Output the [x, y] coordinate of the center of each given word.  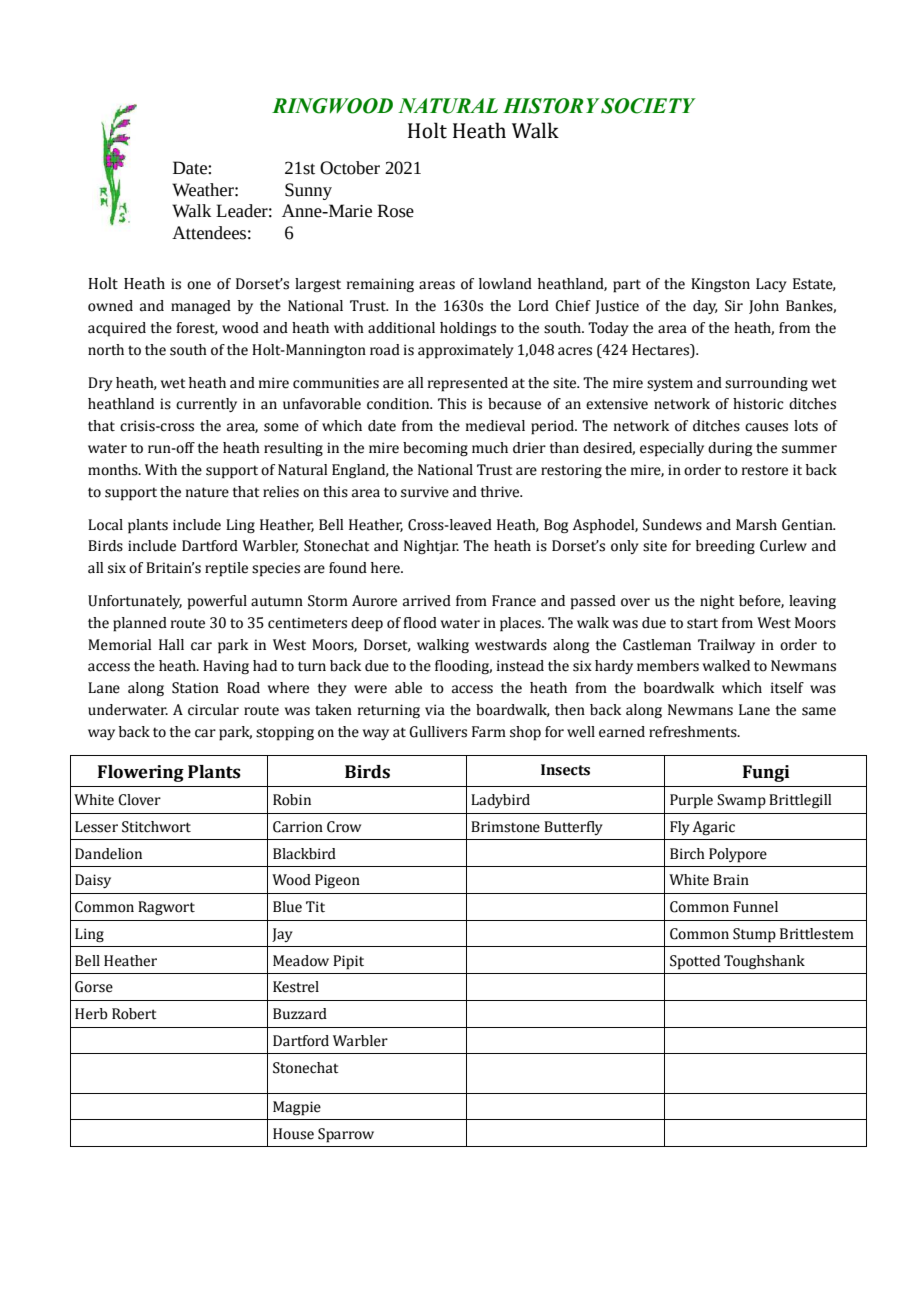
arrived [427, 601]
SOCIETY [648, 106]
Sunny [308, 191]
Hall [171, 645]
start [702, 623]
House [293, 1134]
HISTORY [551, 106]
